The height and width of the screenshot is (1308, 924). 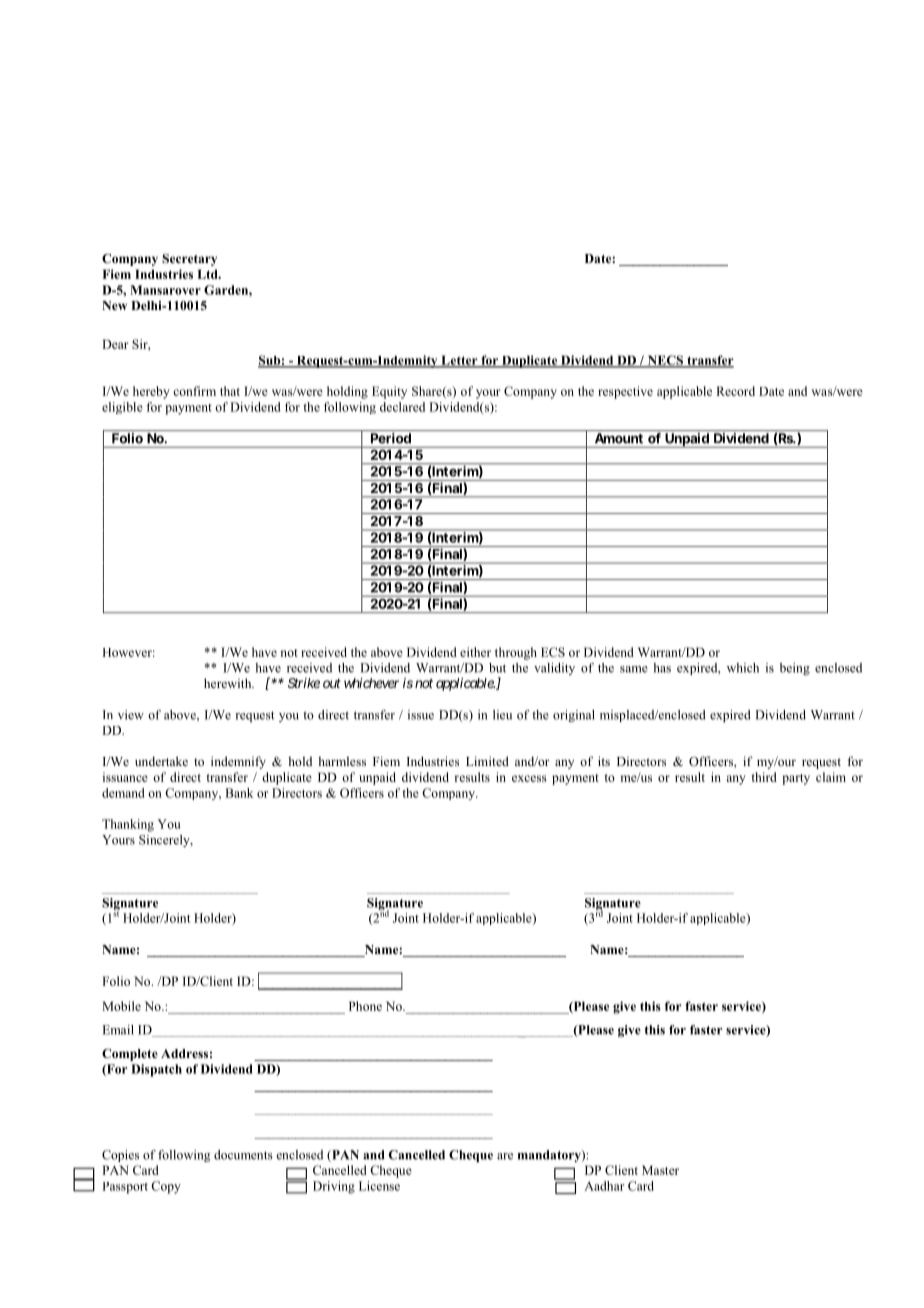 I want to click on License, so click(x=379, y=1186).
